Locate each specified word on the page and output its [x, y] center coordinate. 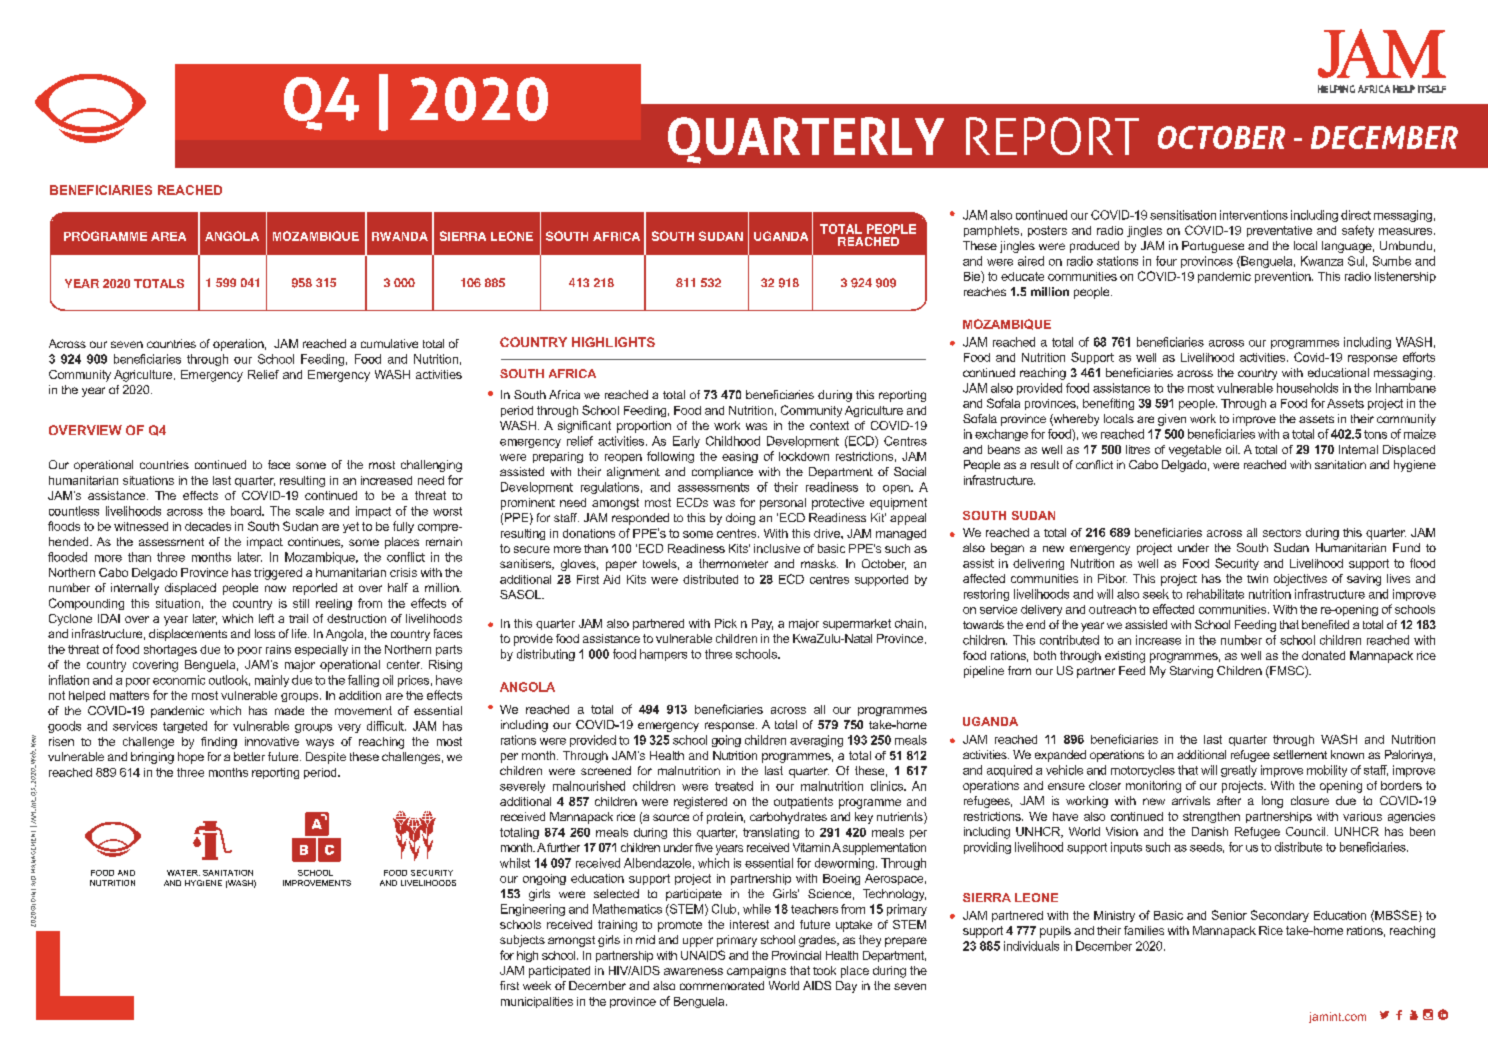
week [537, 985]
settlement [1300, 754]
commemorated [722, 985]
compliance [722, 473]
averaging [816, 741]
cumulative [389, 343]
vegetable [1195, 451]
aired [1031, 261]
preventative [1279, 231]
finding [219, 743]
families [1144, 930]
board [247, 511]
